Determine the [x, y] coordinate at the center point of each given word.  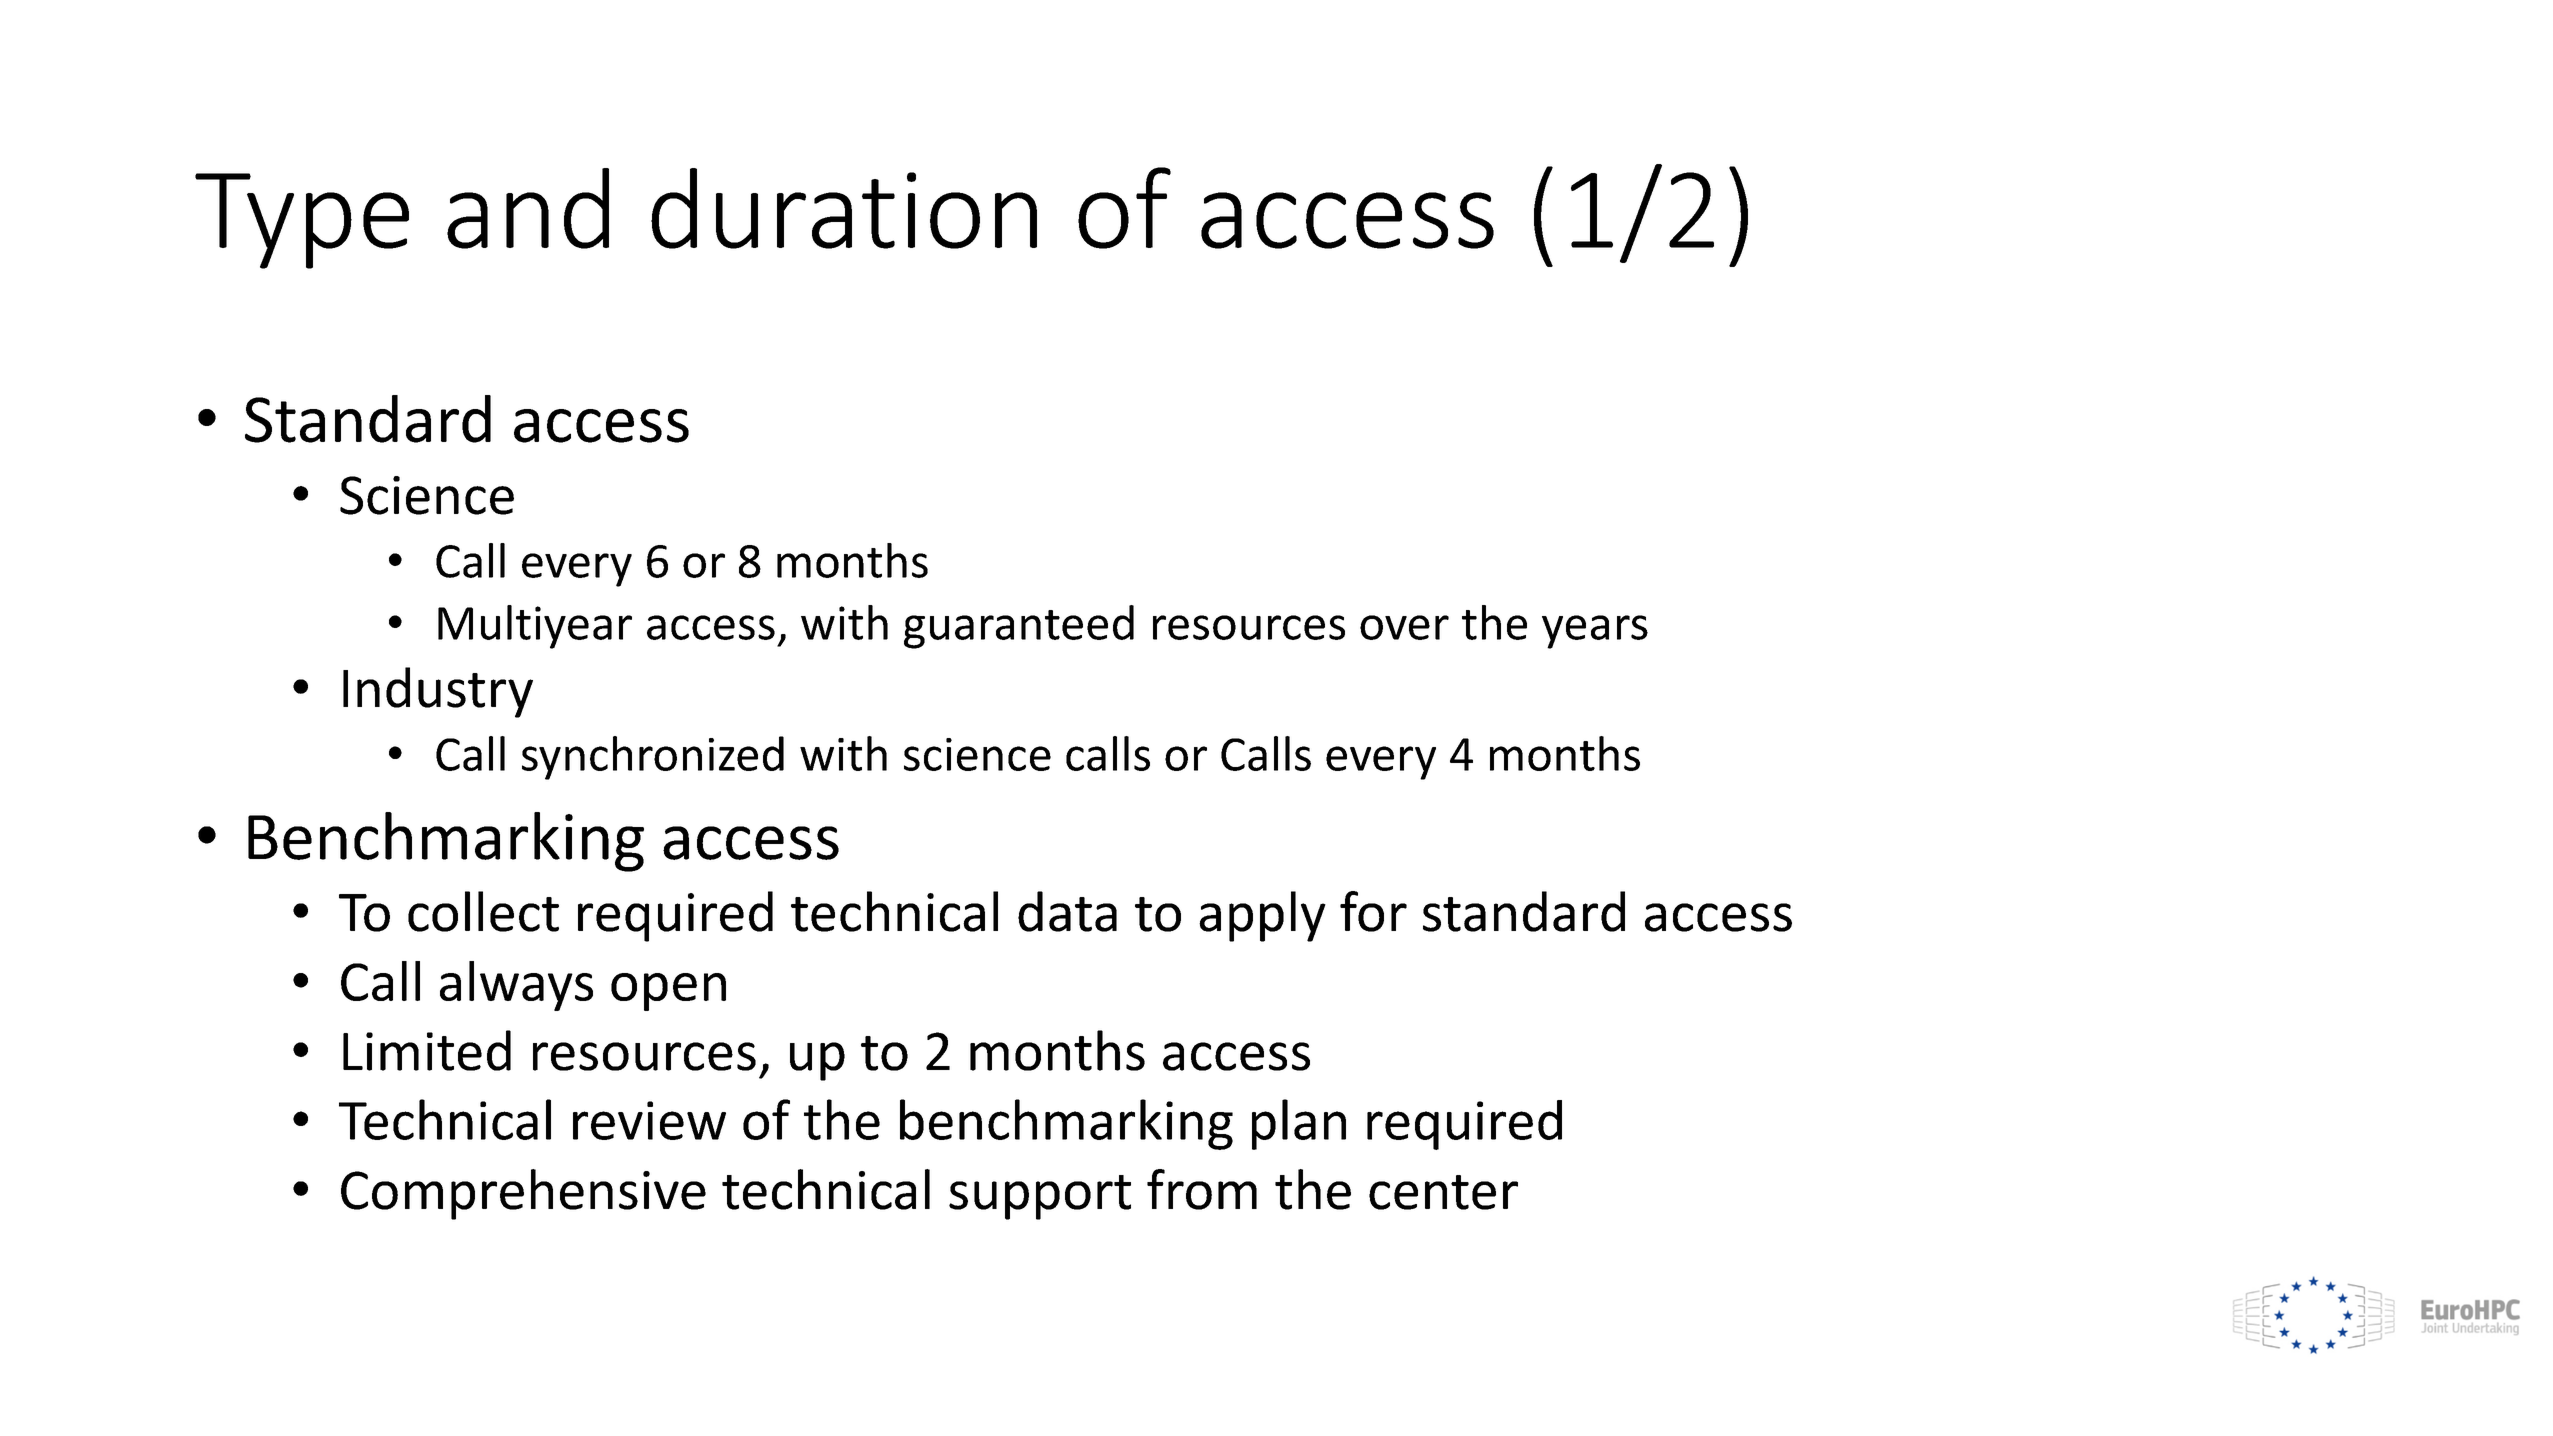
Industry [438, 692]
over [1404, 627]
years [1595, 632]
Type [302, 221]
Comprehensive [523, 1194]
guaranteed [1019, 627]
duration [844, 208]
